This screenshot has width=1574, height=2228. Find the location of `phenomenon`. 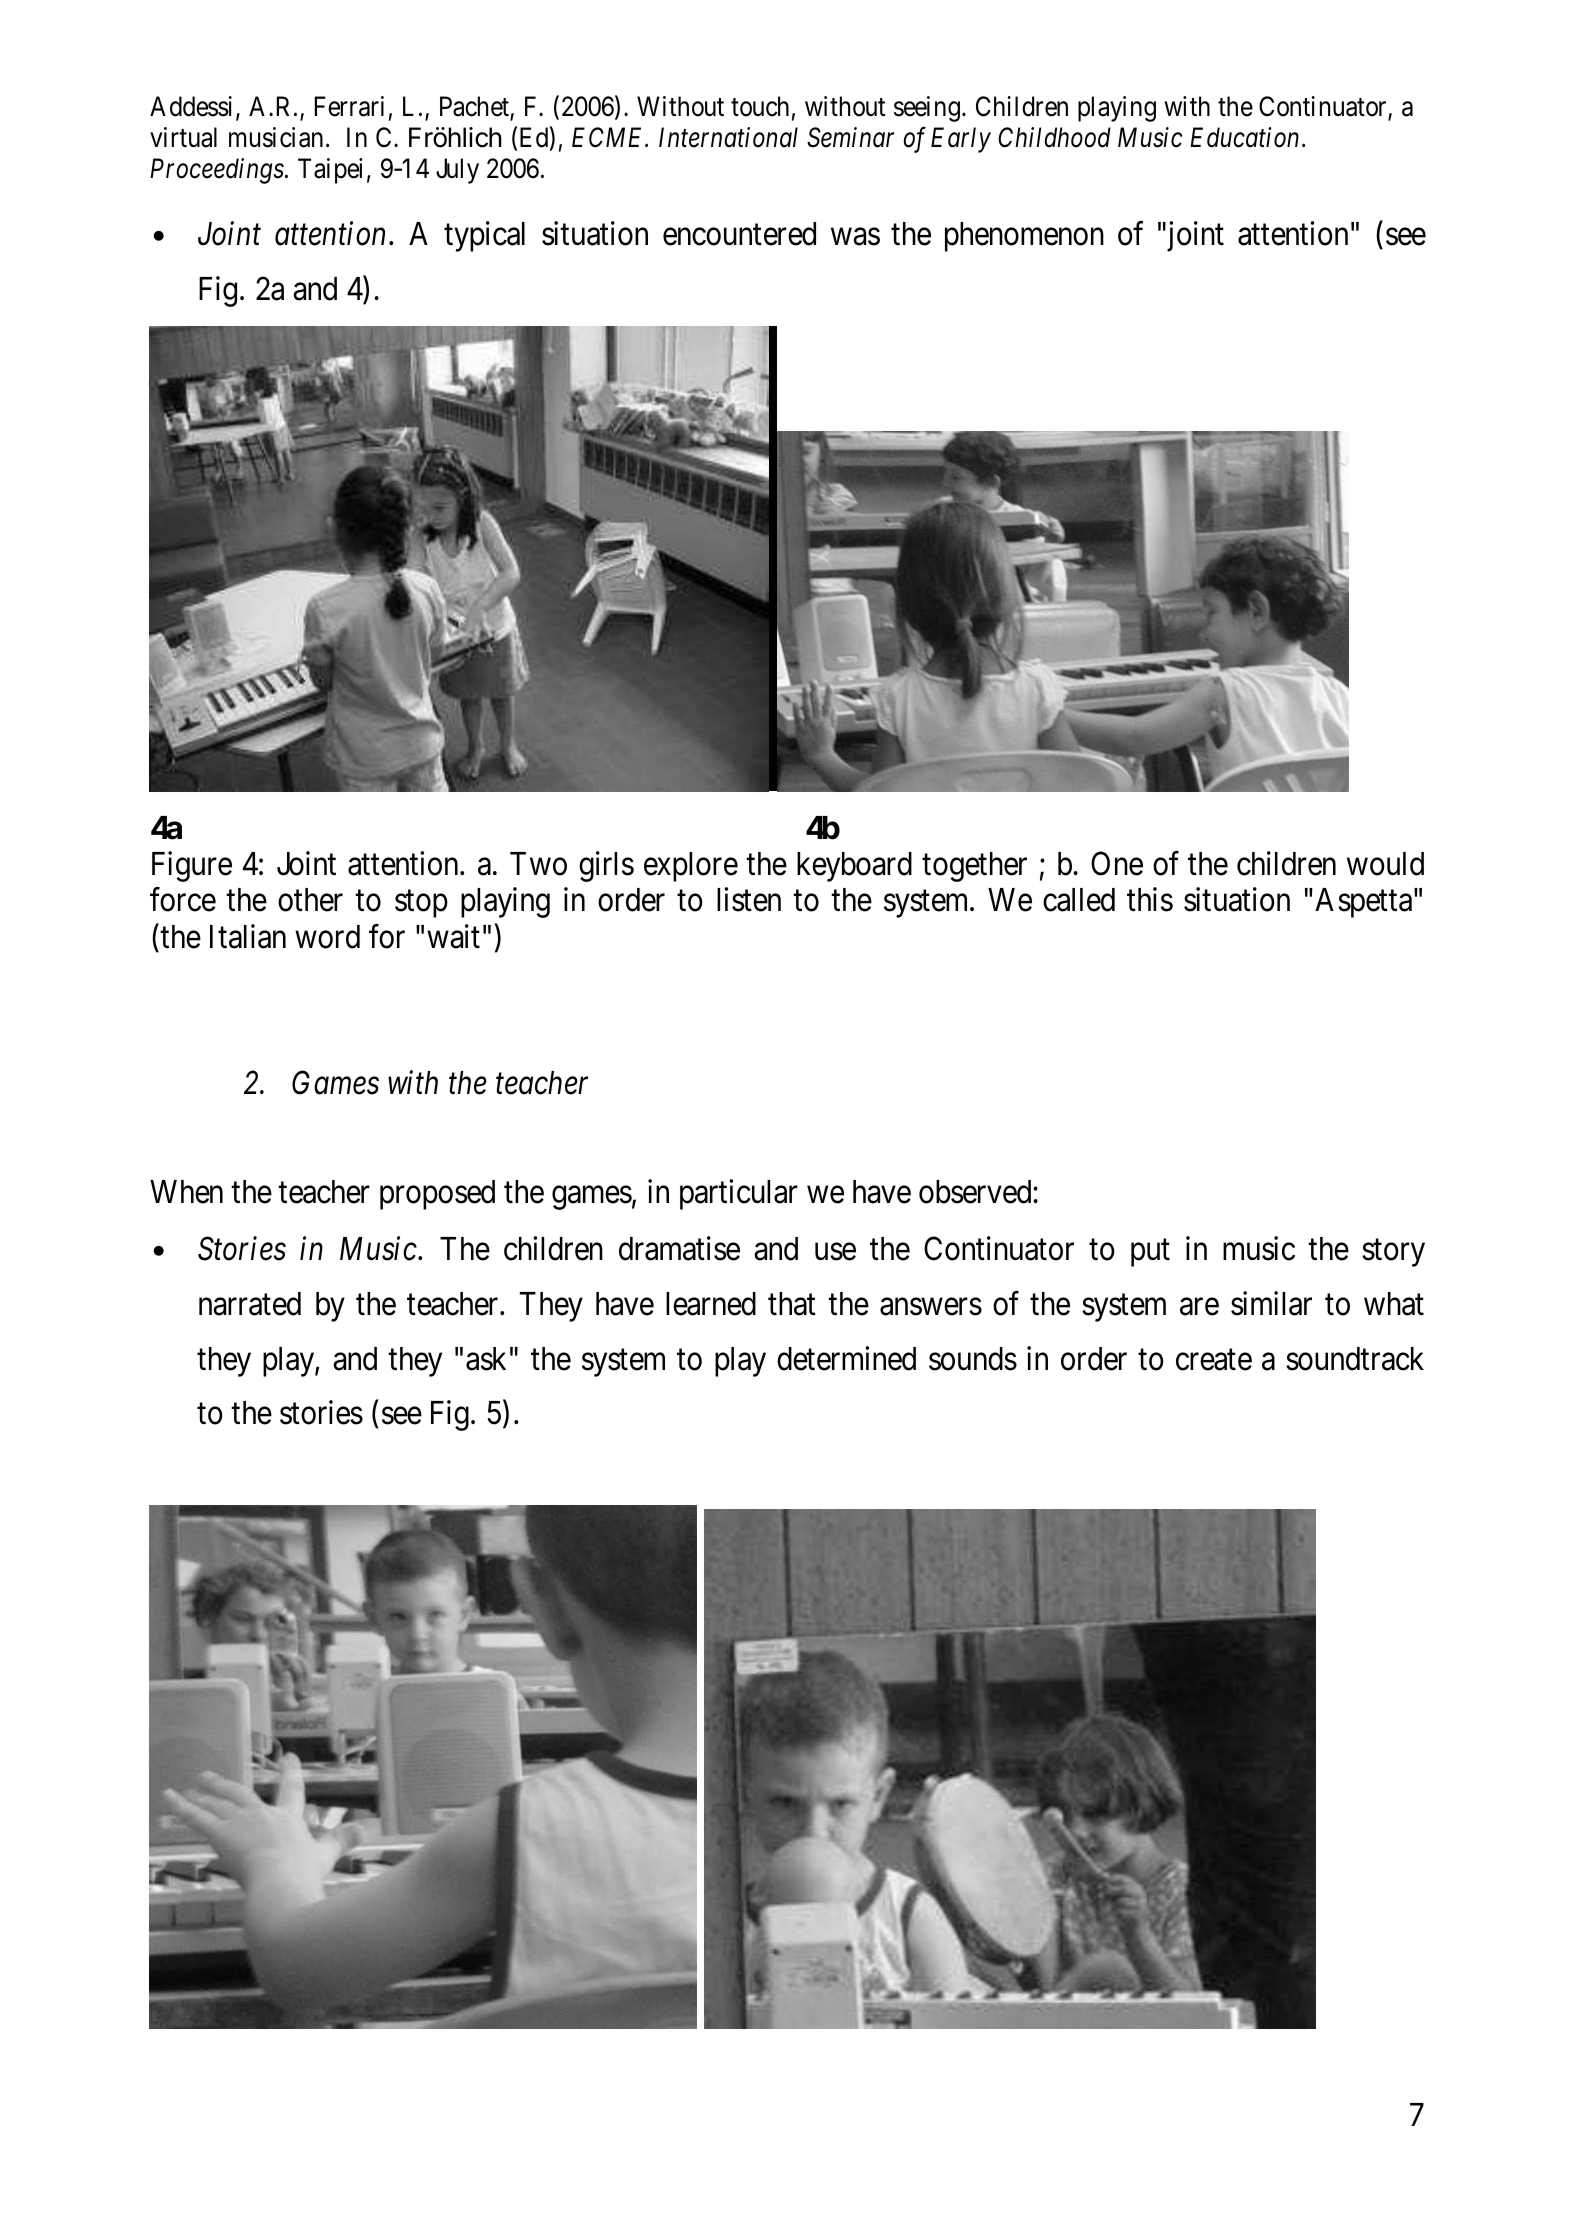

phenomenon is located at coordinates (1024, 237).
